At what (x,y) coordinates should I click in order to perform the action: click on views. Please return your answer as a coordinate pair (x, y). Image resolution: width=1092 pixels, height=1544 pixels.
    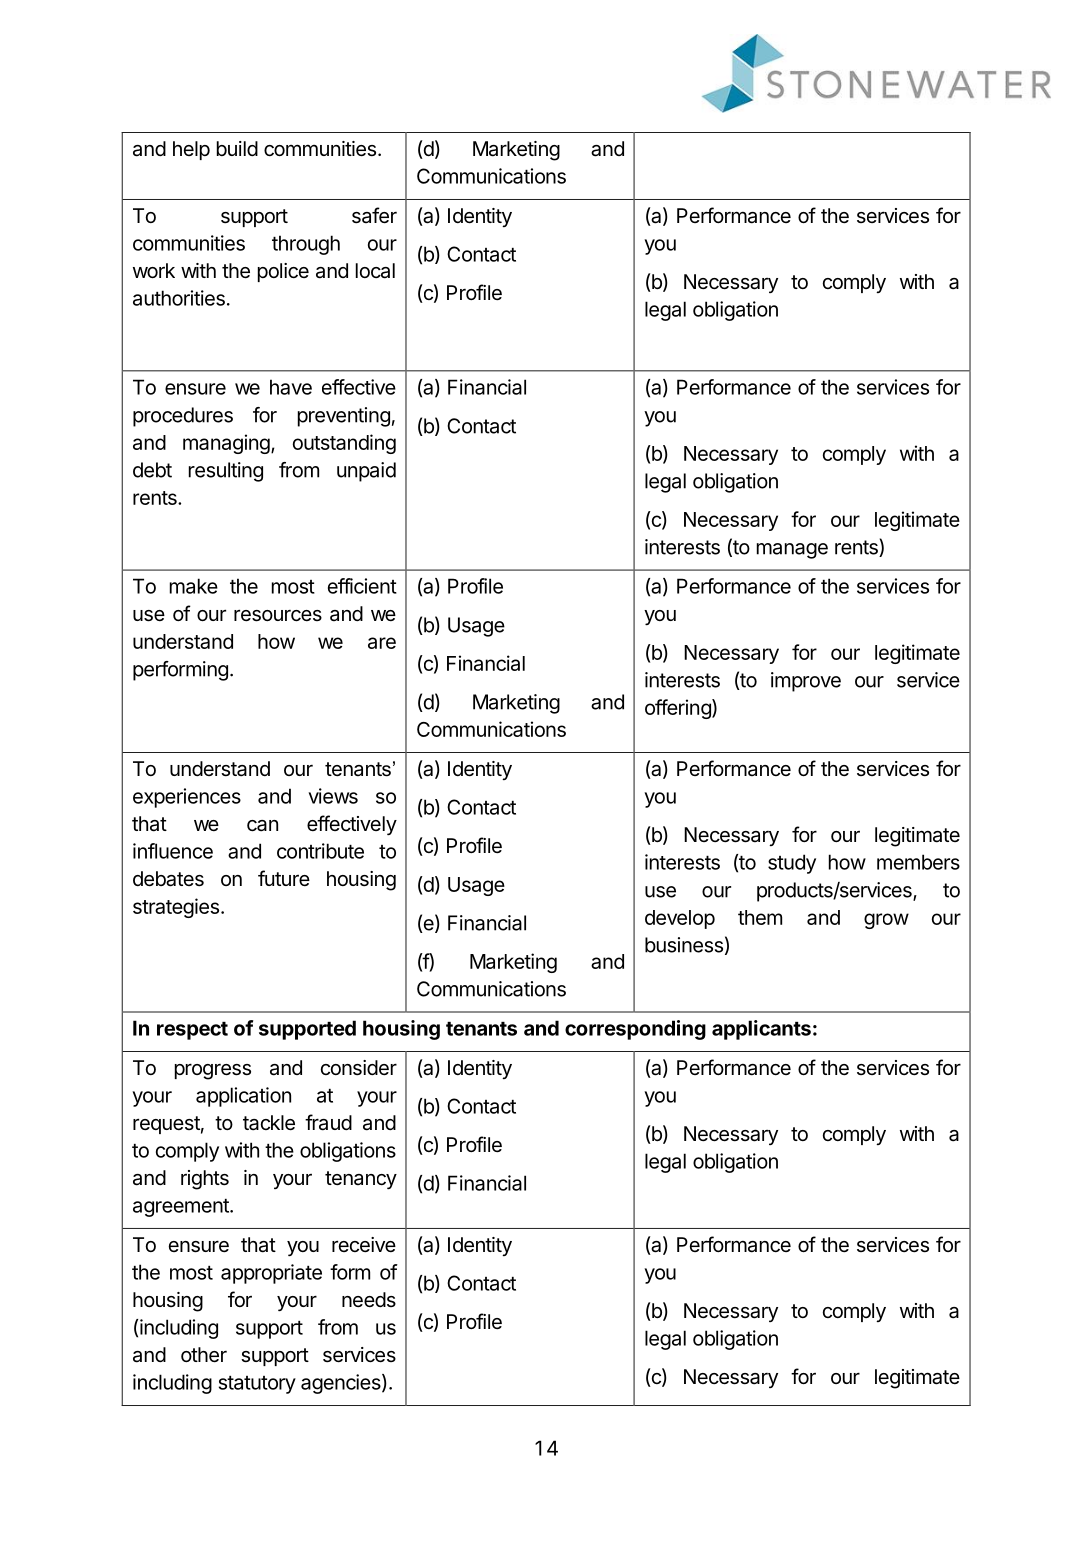
    Looking at the image, I should click on (333, 796).
